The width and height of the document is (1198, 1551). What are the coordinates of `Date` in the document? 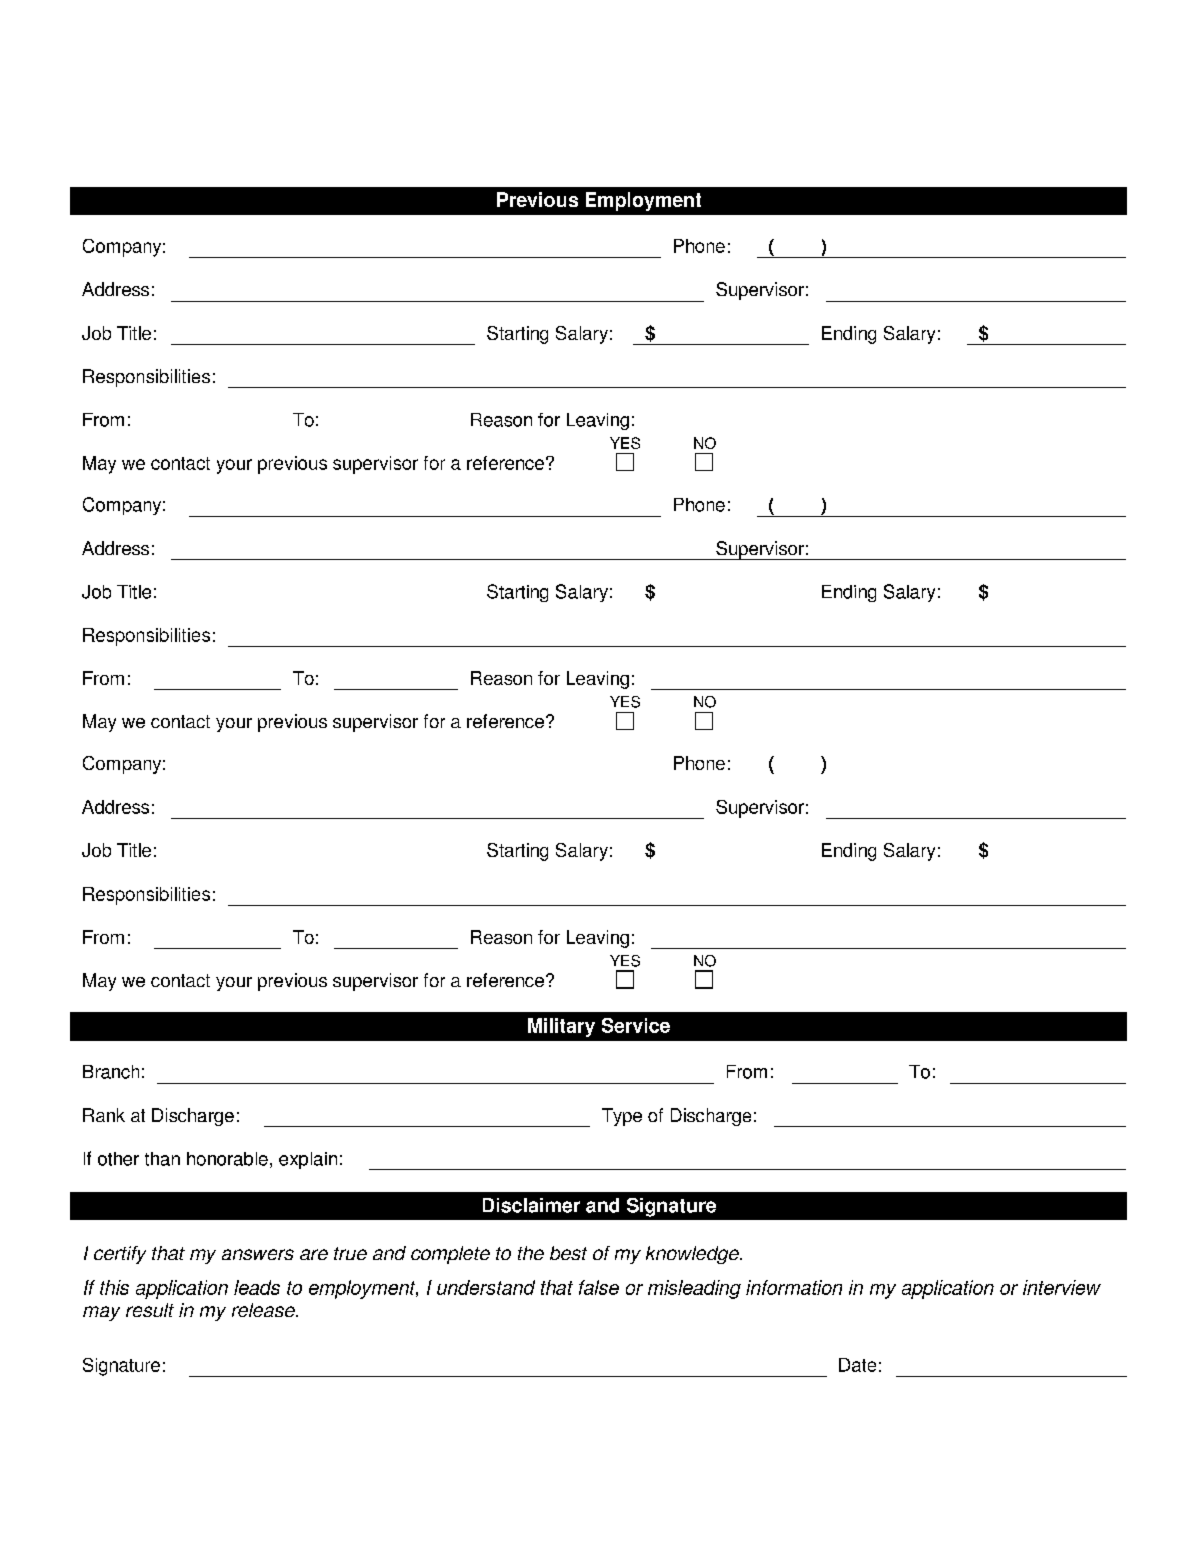 It's located at (857, 1365).
